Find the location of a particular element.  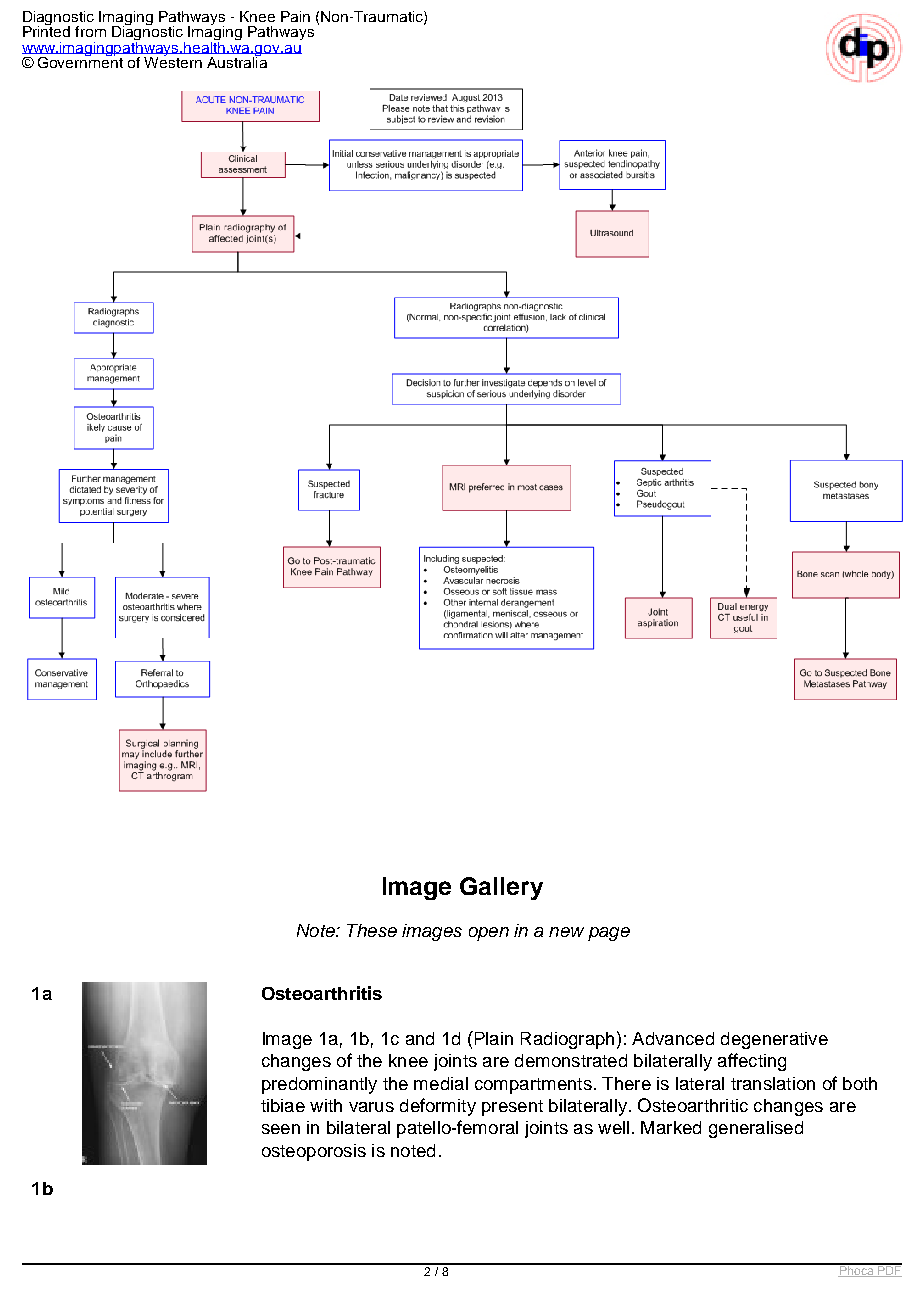

seen is located at coordinates (281, 1129).
